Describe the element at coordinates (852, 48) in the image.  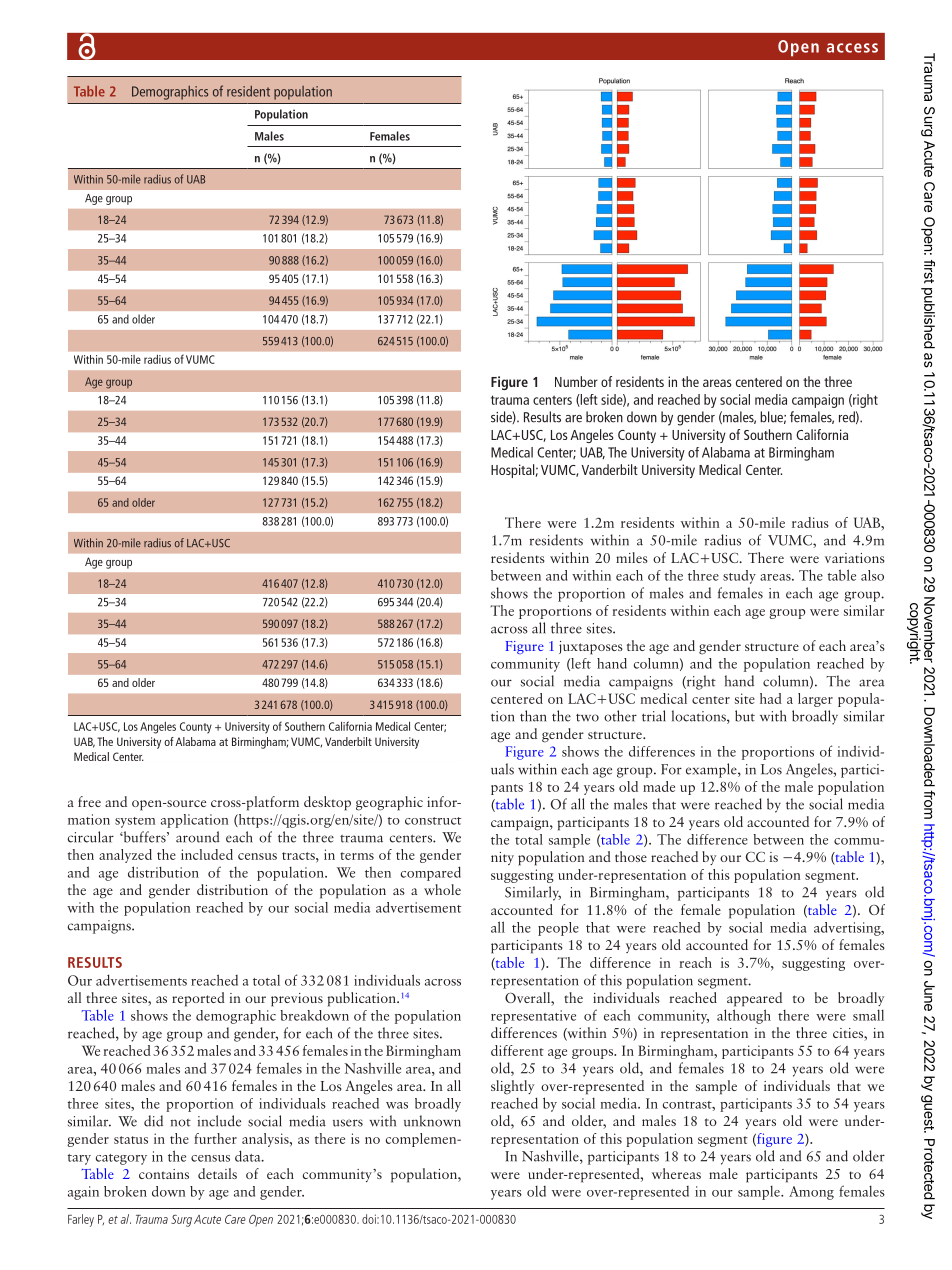
I see `access` at that location.
